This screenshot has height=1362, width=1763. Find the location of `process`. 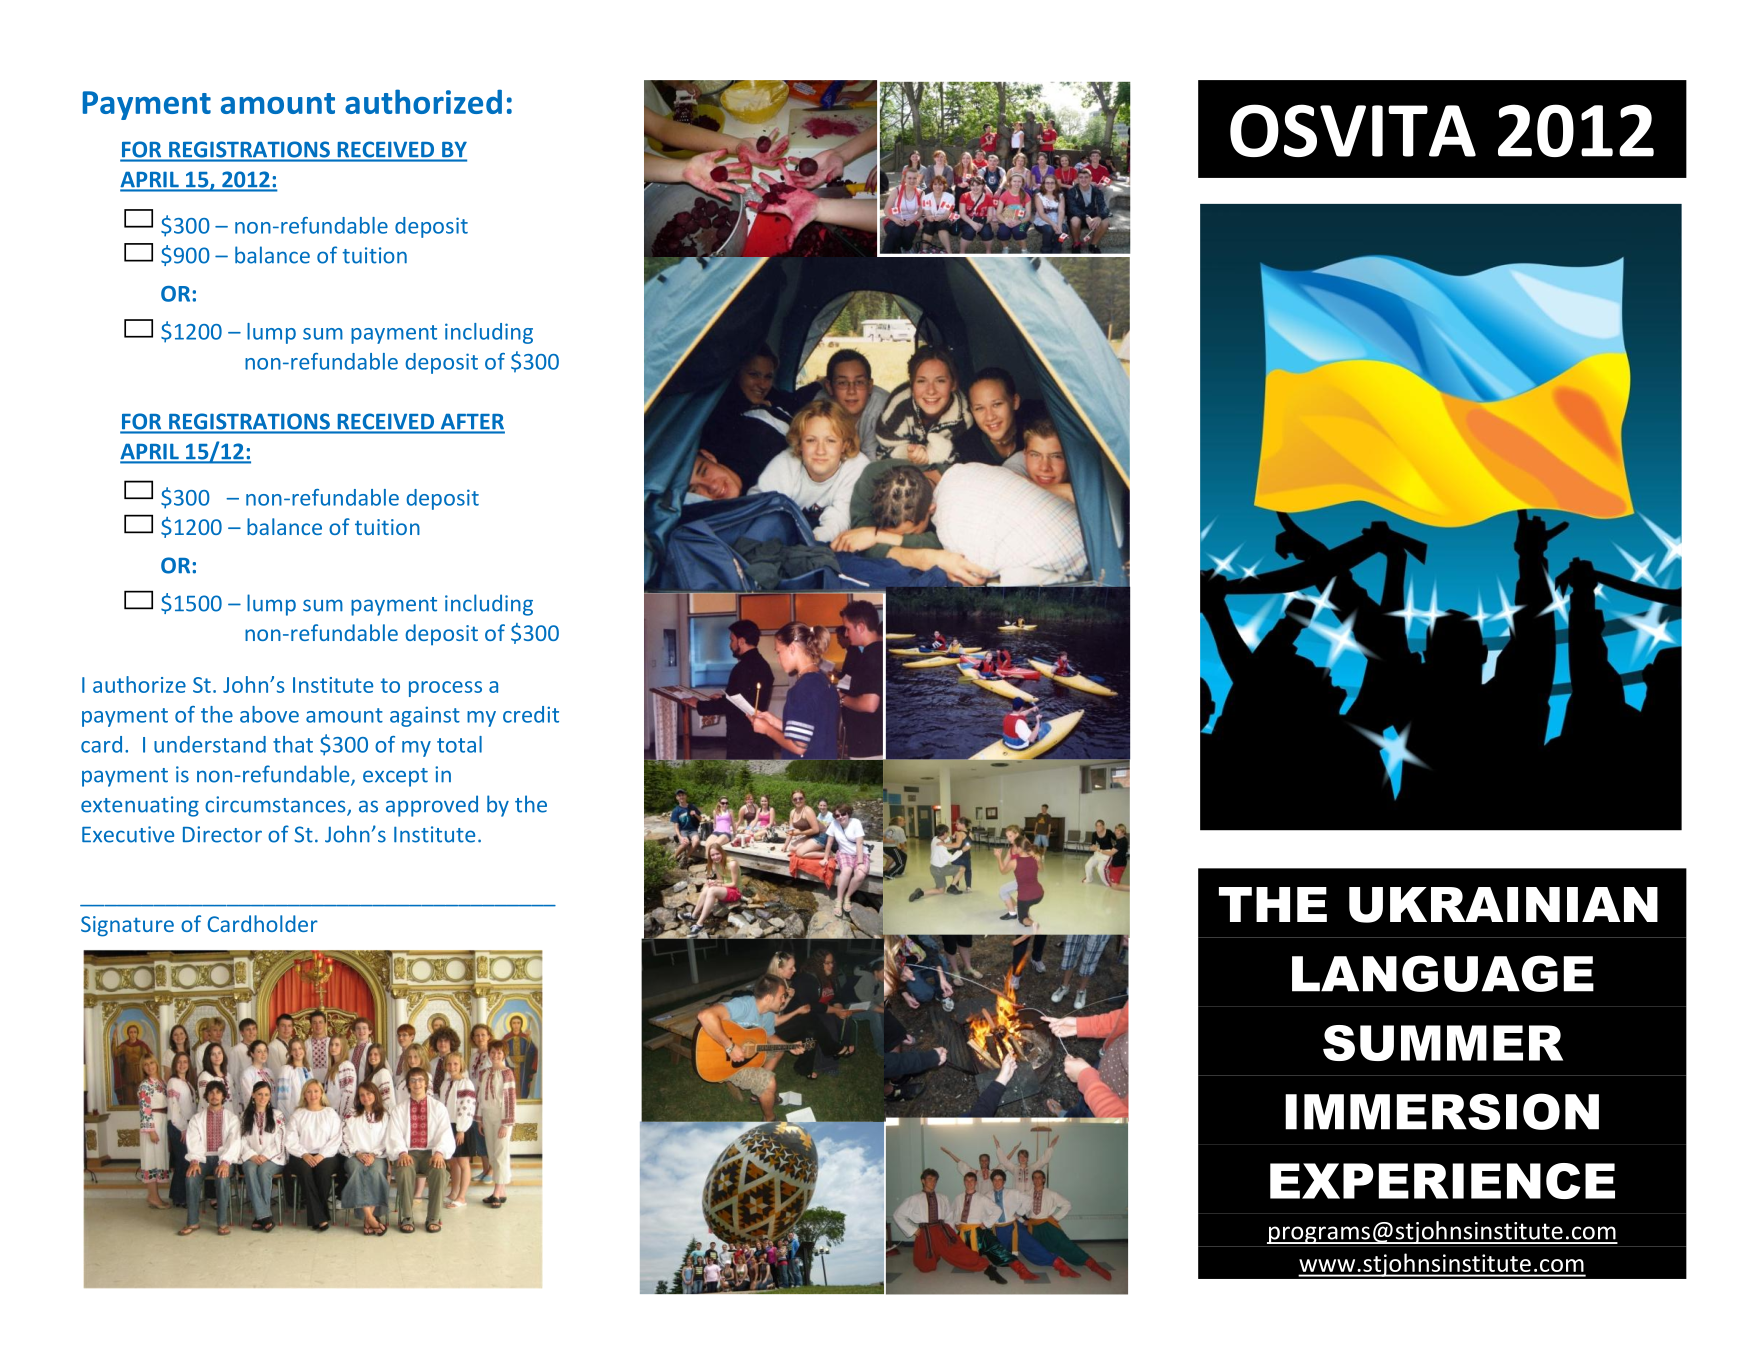

process is located at coordinates (445, 689).
